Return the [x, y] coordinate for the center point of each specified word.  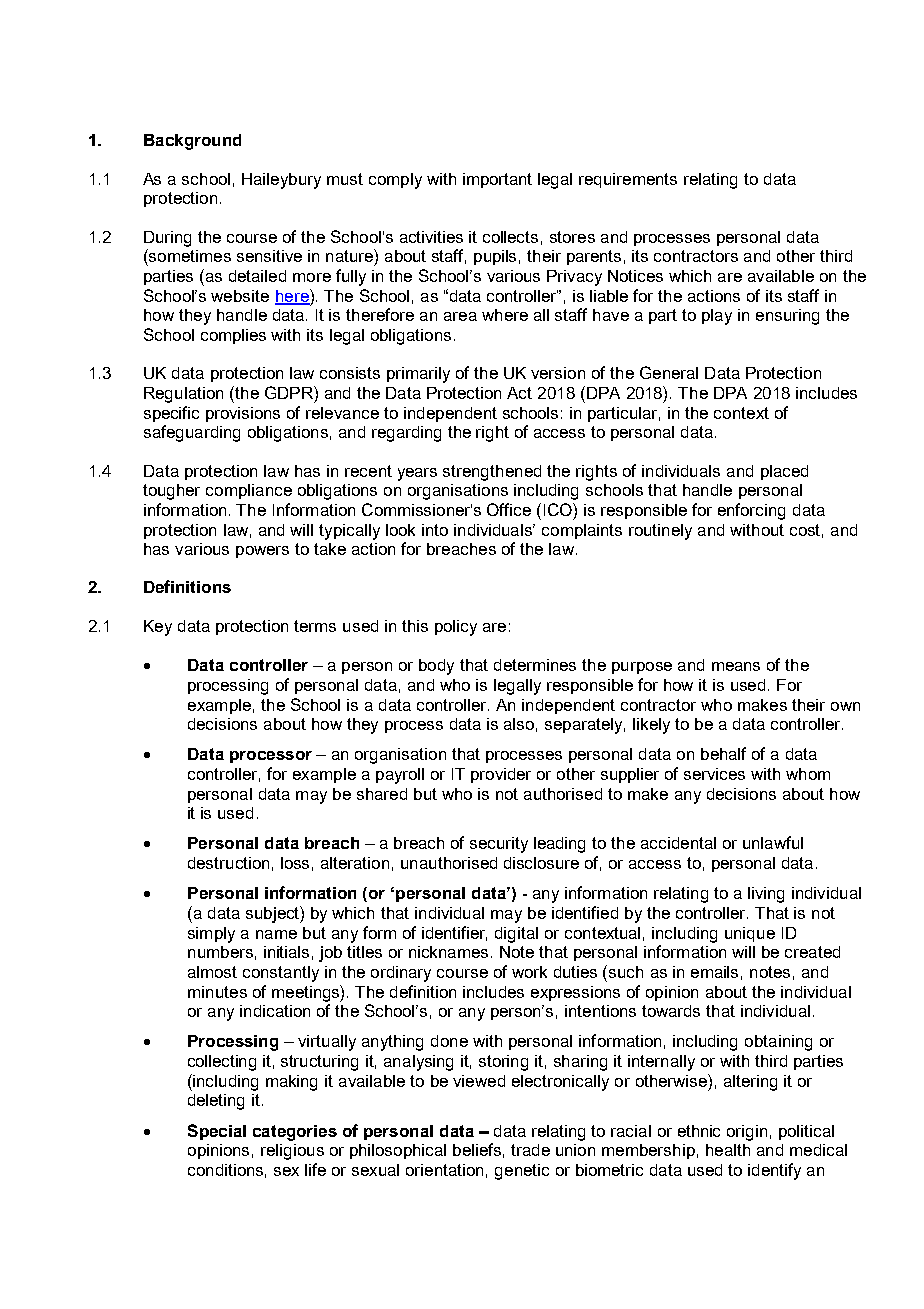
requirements [628, 180]
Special [217, 1132]
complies [233, 336]
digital [516, 935]
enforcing [751, 511]
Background [192, 142]
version [558, 373]
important [497, 180]
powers [262, 552]
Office [509, 509]
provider [501, 775]
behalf [723, 753]
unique [750, 934]
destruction [228, 863]
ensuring [787, 317]
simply [211, 935]
